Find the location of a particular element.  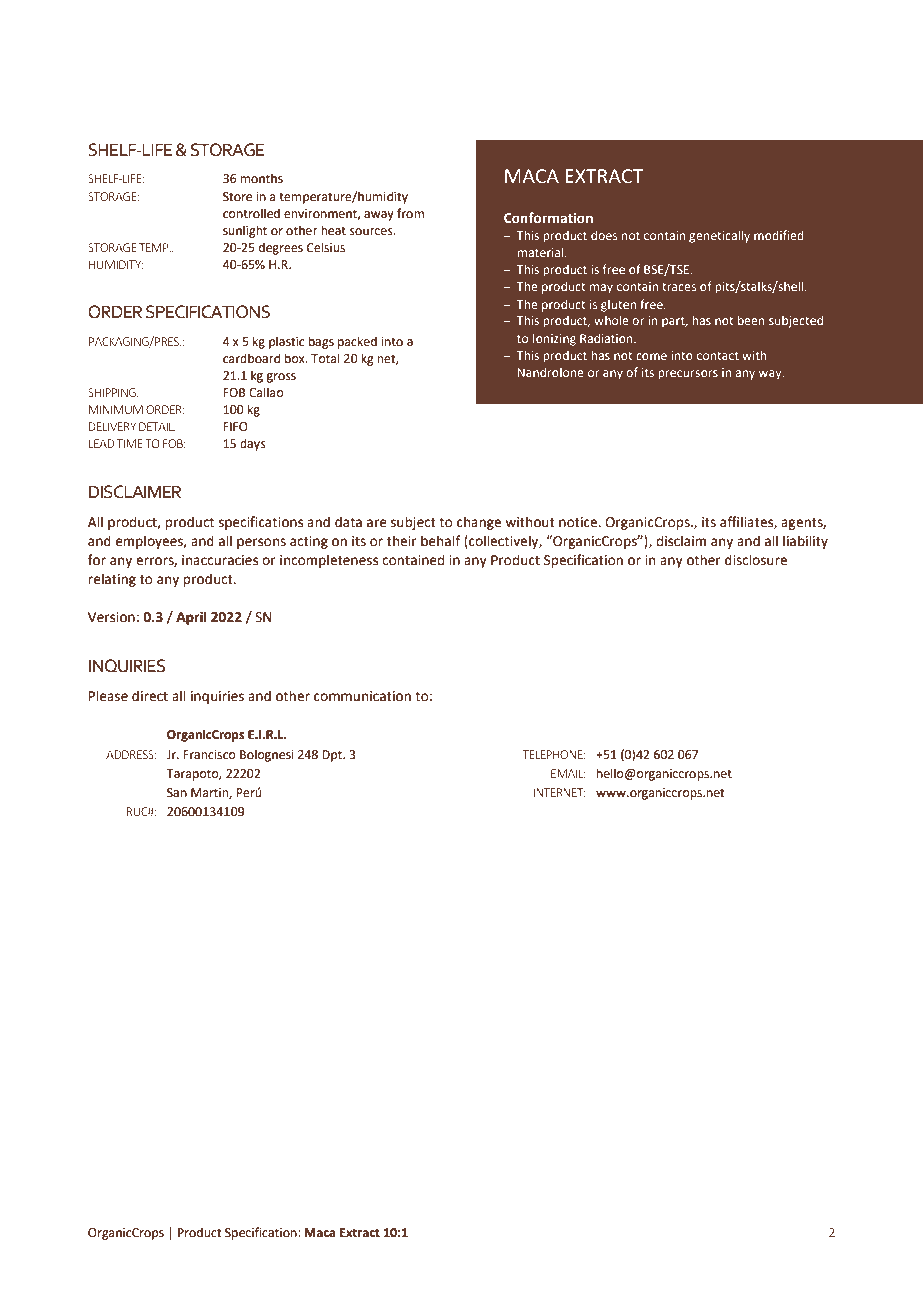

liability is located at coordinates (805, 542).
